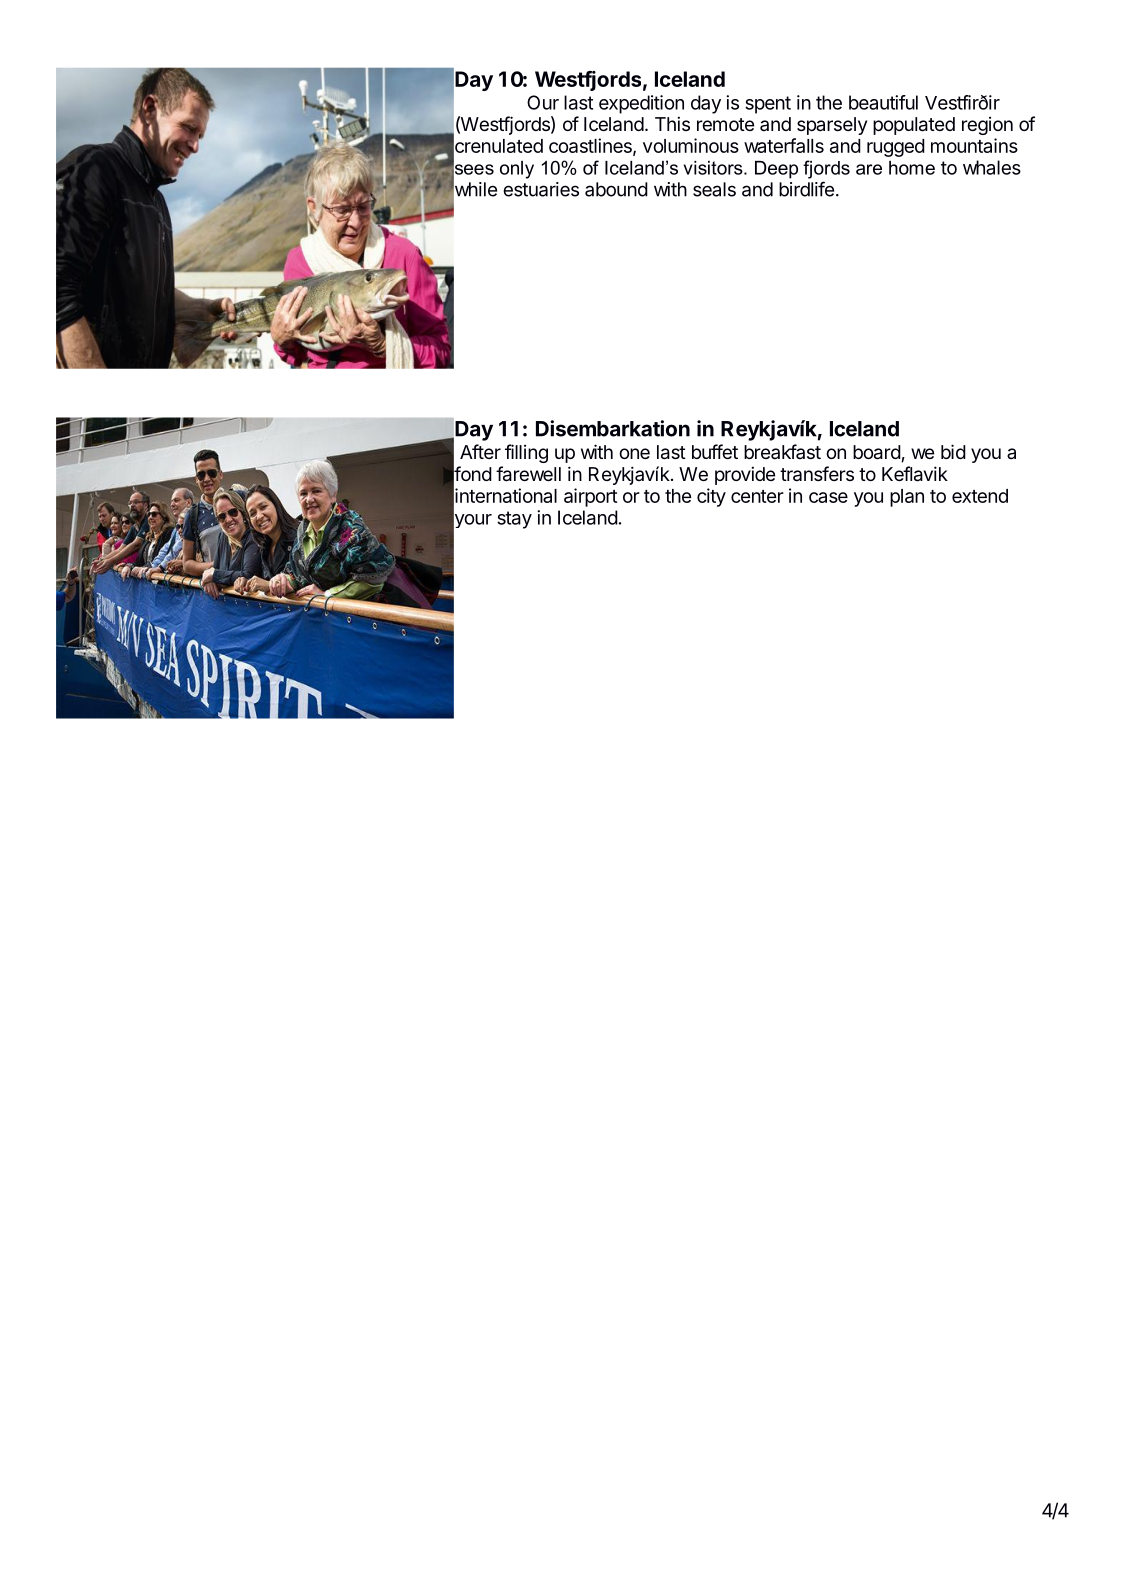  Describe the element at coordinates (725, 124) in the screenshot. I see `remote` at that location.
